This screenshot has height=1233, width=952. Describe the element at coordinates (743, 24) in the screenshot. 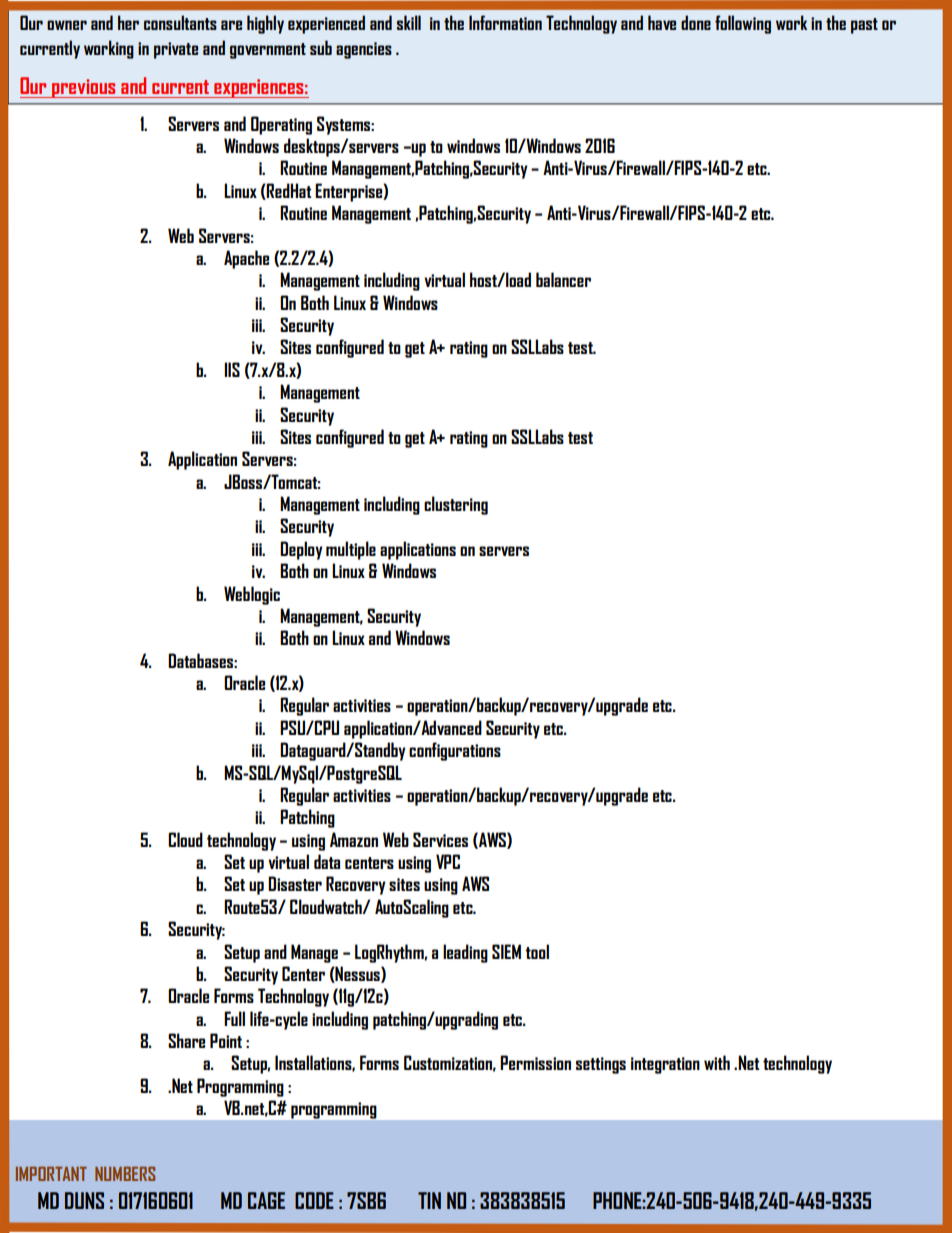

I see `following` at that location.
